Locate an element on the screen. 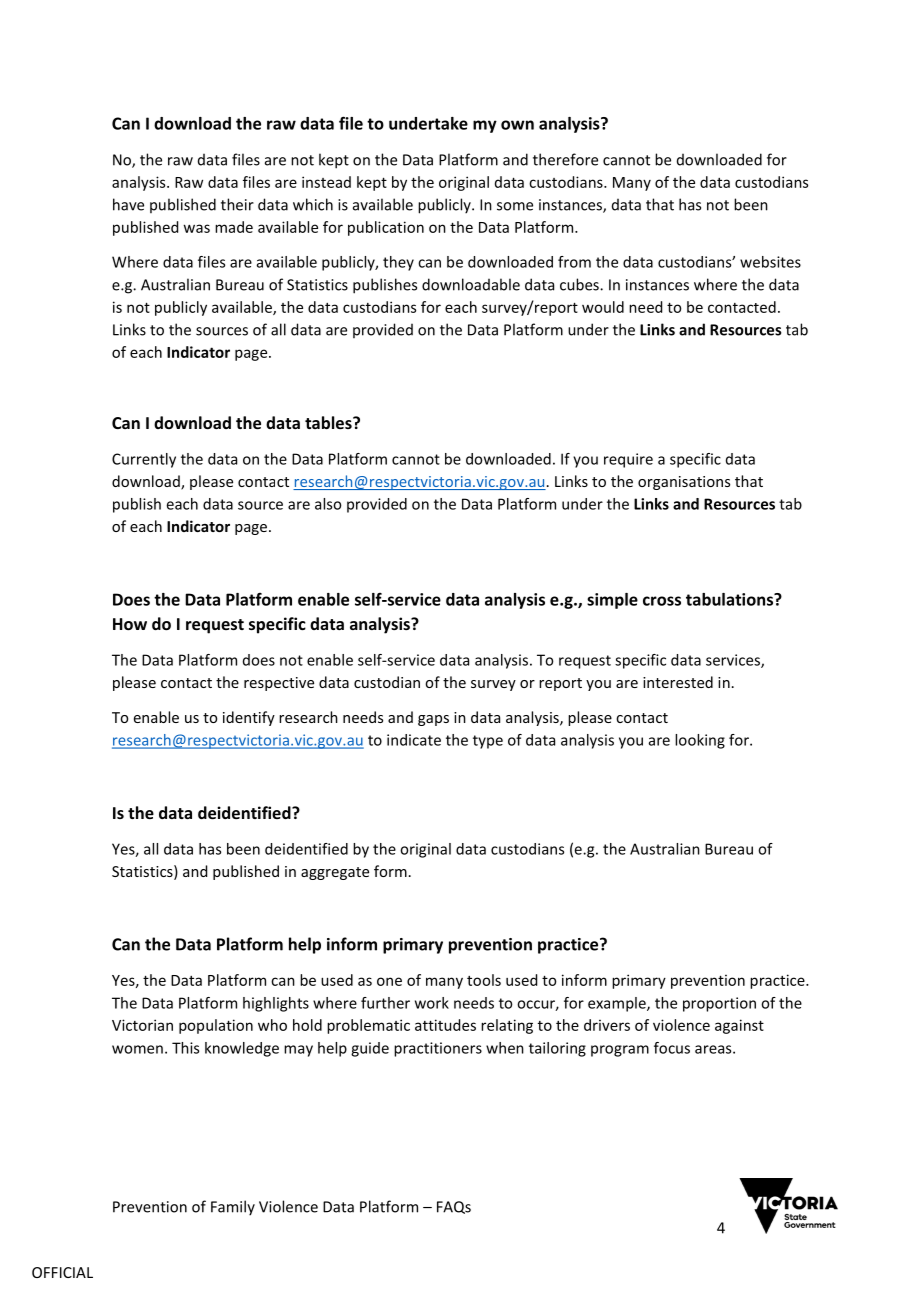  gaps is located at coordinates (433, 720).
